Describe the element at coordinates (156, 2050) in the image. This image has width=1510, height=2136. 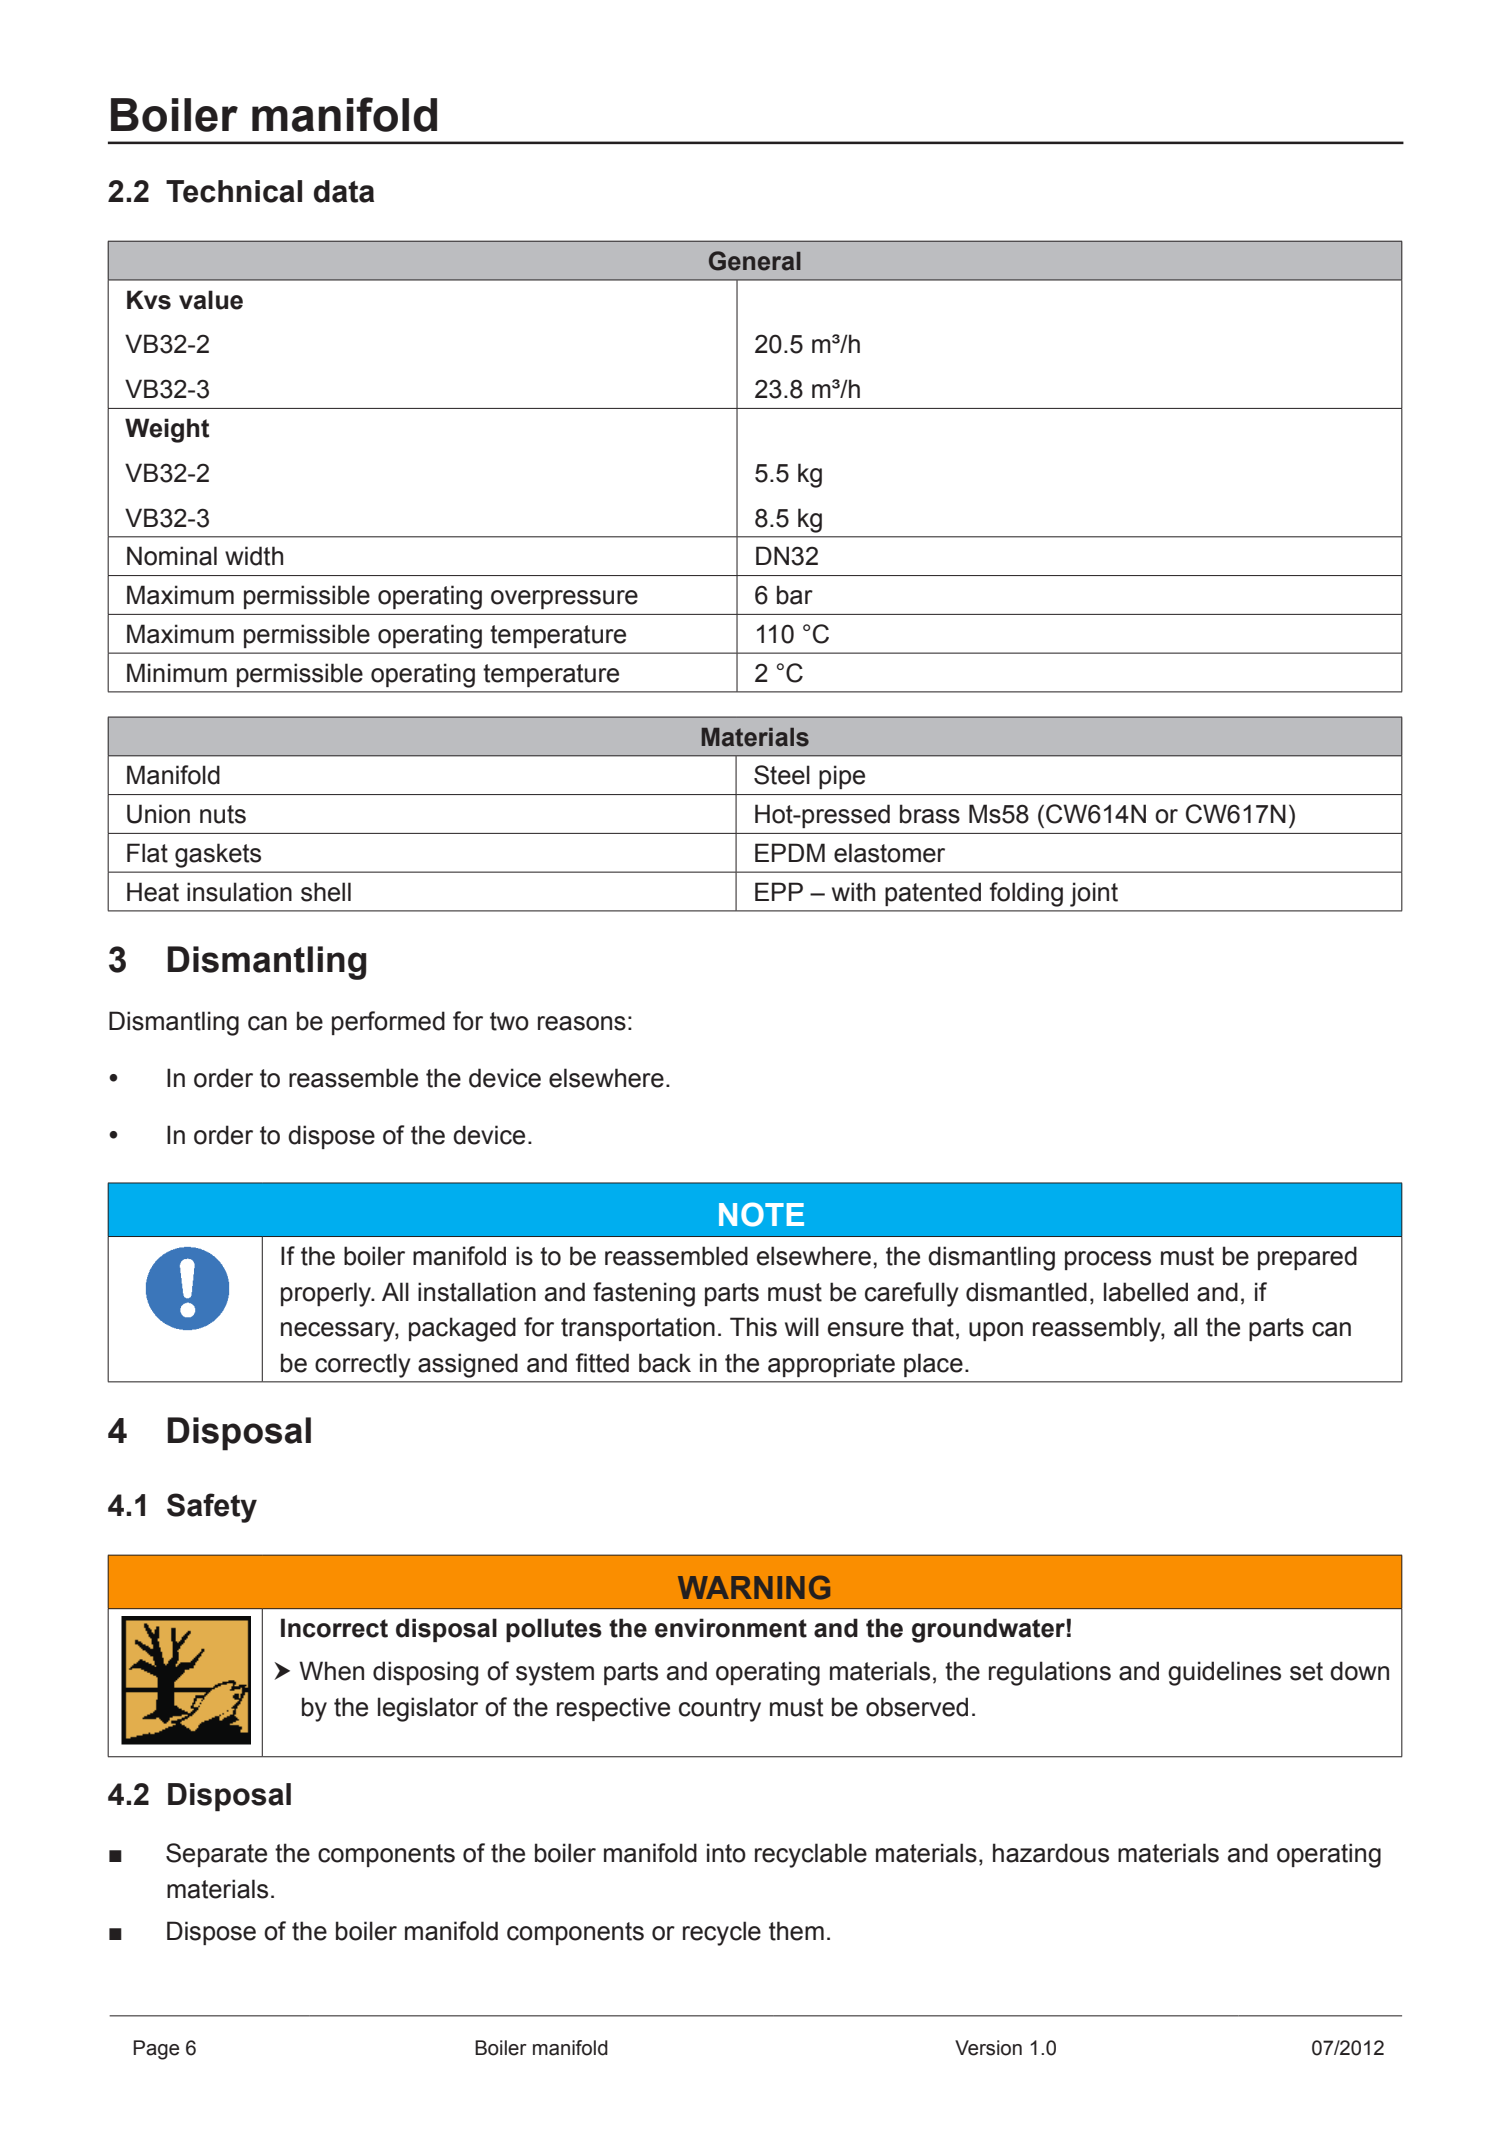
I see `Page` at that location.
